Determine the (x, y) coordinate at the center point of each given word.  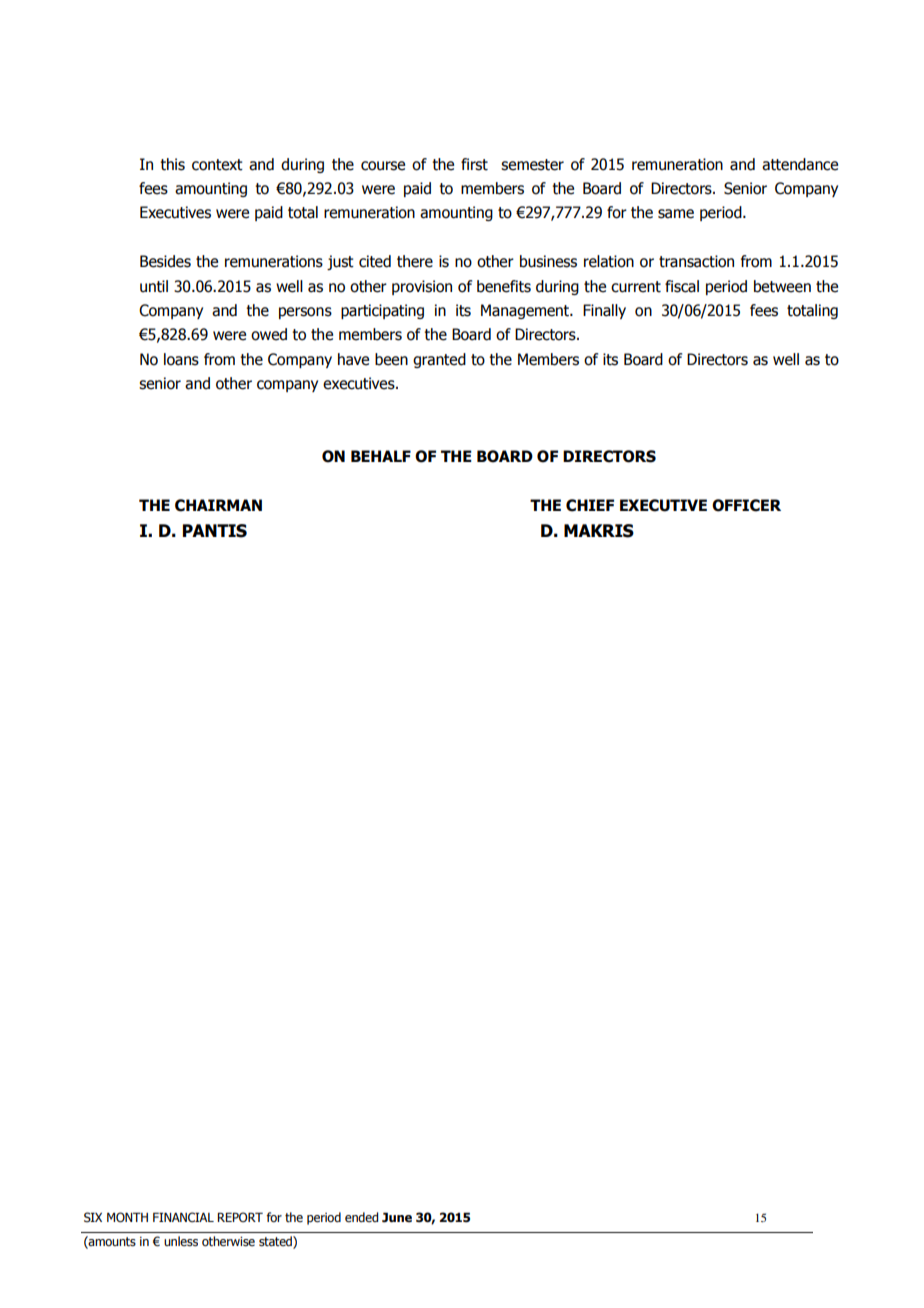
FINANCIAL (183, 1217)
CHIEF (590, 505)
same (676, 214)
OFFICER (746, 505)
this (172, 164)
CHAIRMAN (218, 505)
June (397, 1217)
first (474, 164)
